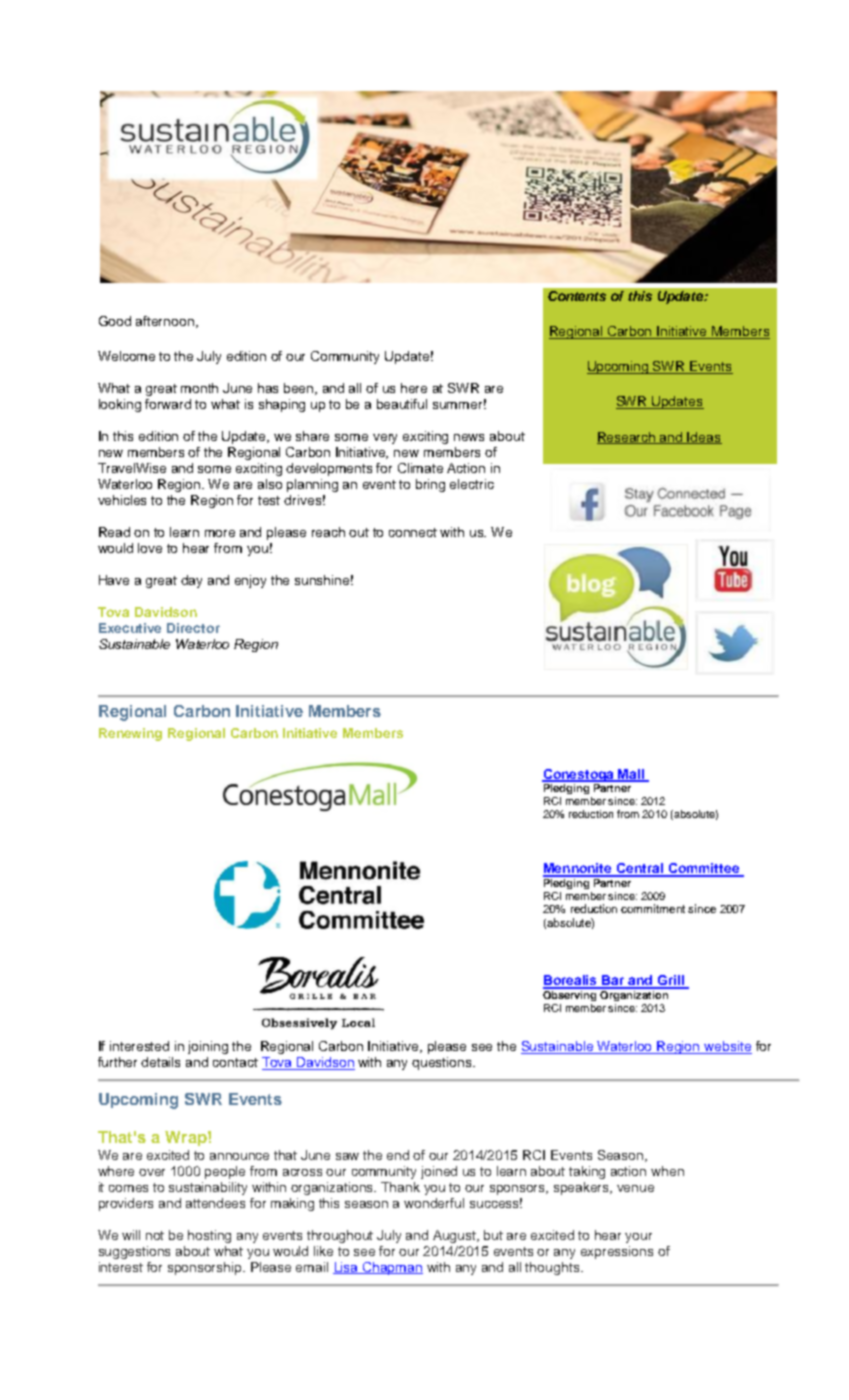 The width and height of the screenshot is (849, 1400). I want to click on Research, so click(627, 438).
